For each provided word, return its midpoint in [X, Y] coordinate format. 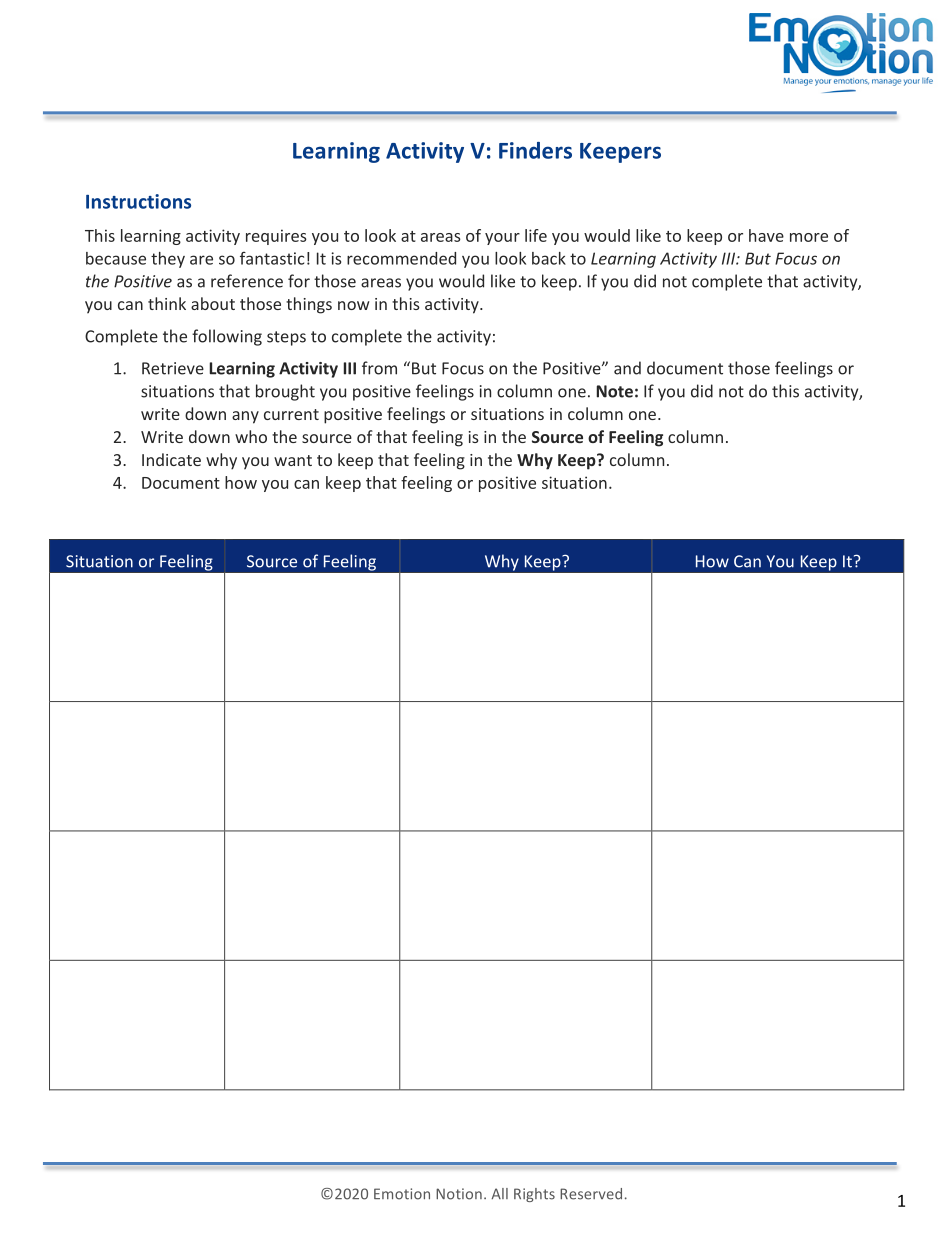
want [293, 460]
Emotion [402, 1194]
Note [615, 391]
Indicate [171, 459]
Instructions [138, 201]
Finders [535, 150]
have [766, 235]
